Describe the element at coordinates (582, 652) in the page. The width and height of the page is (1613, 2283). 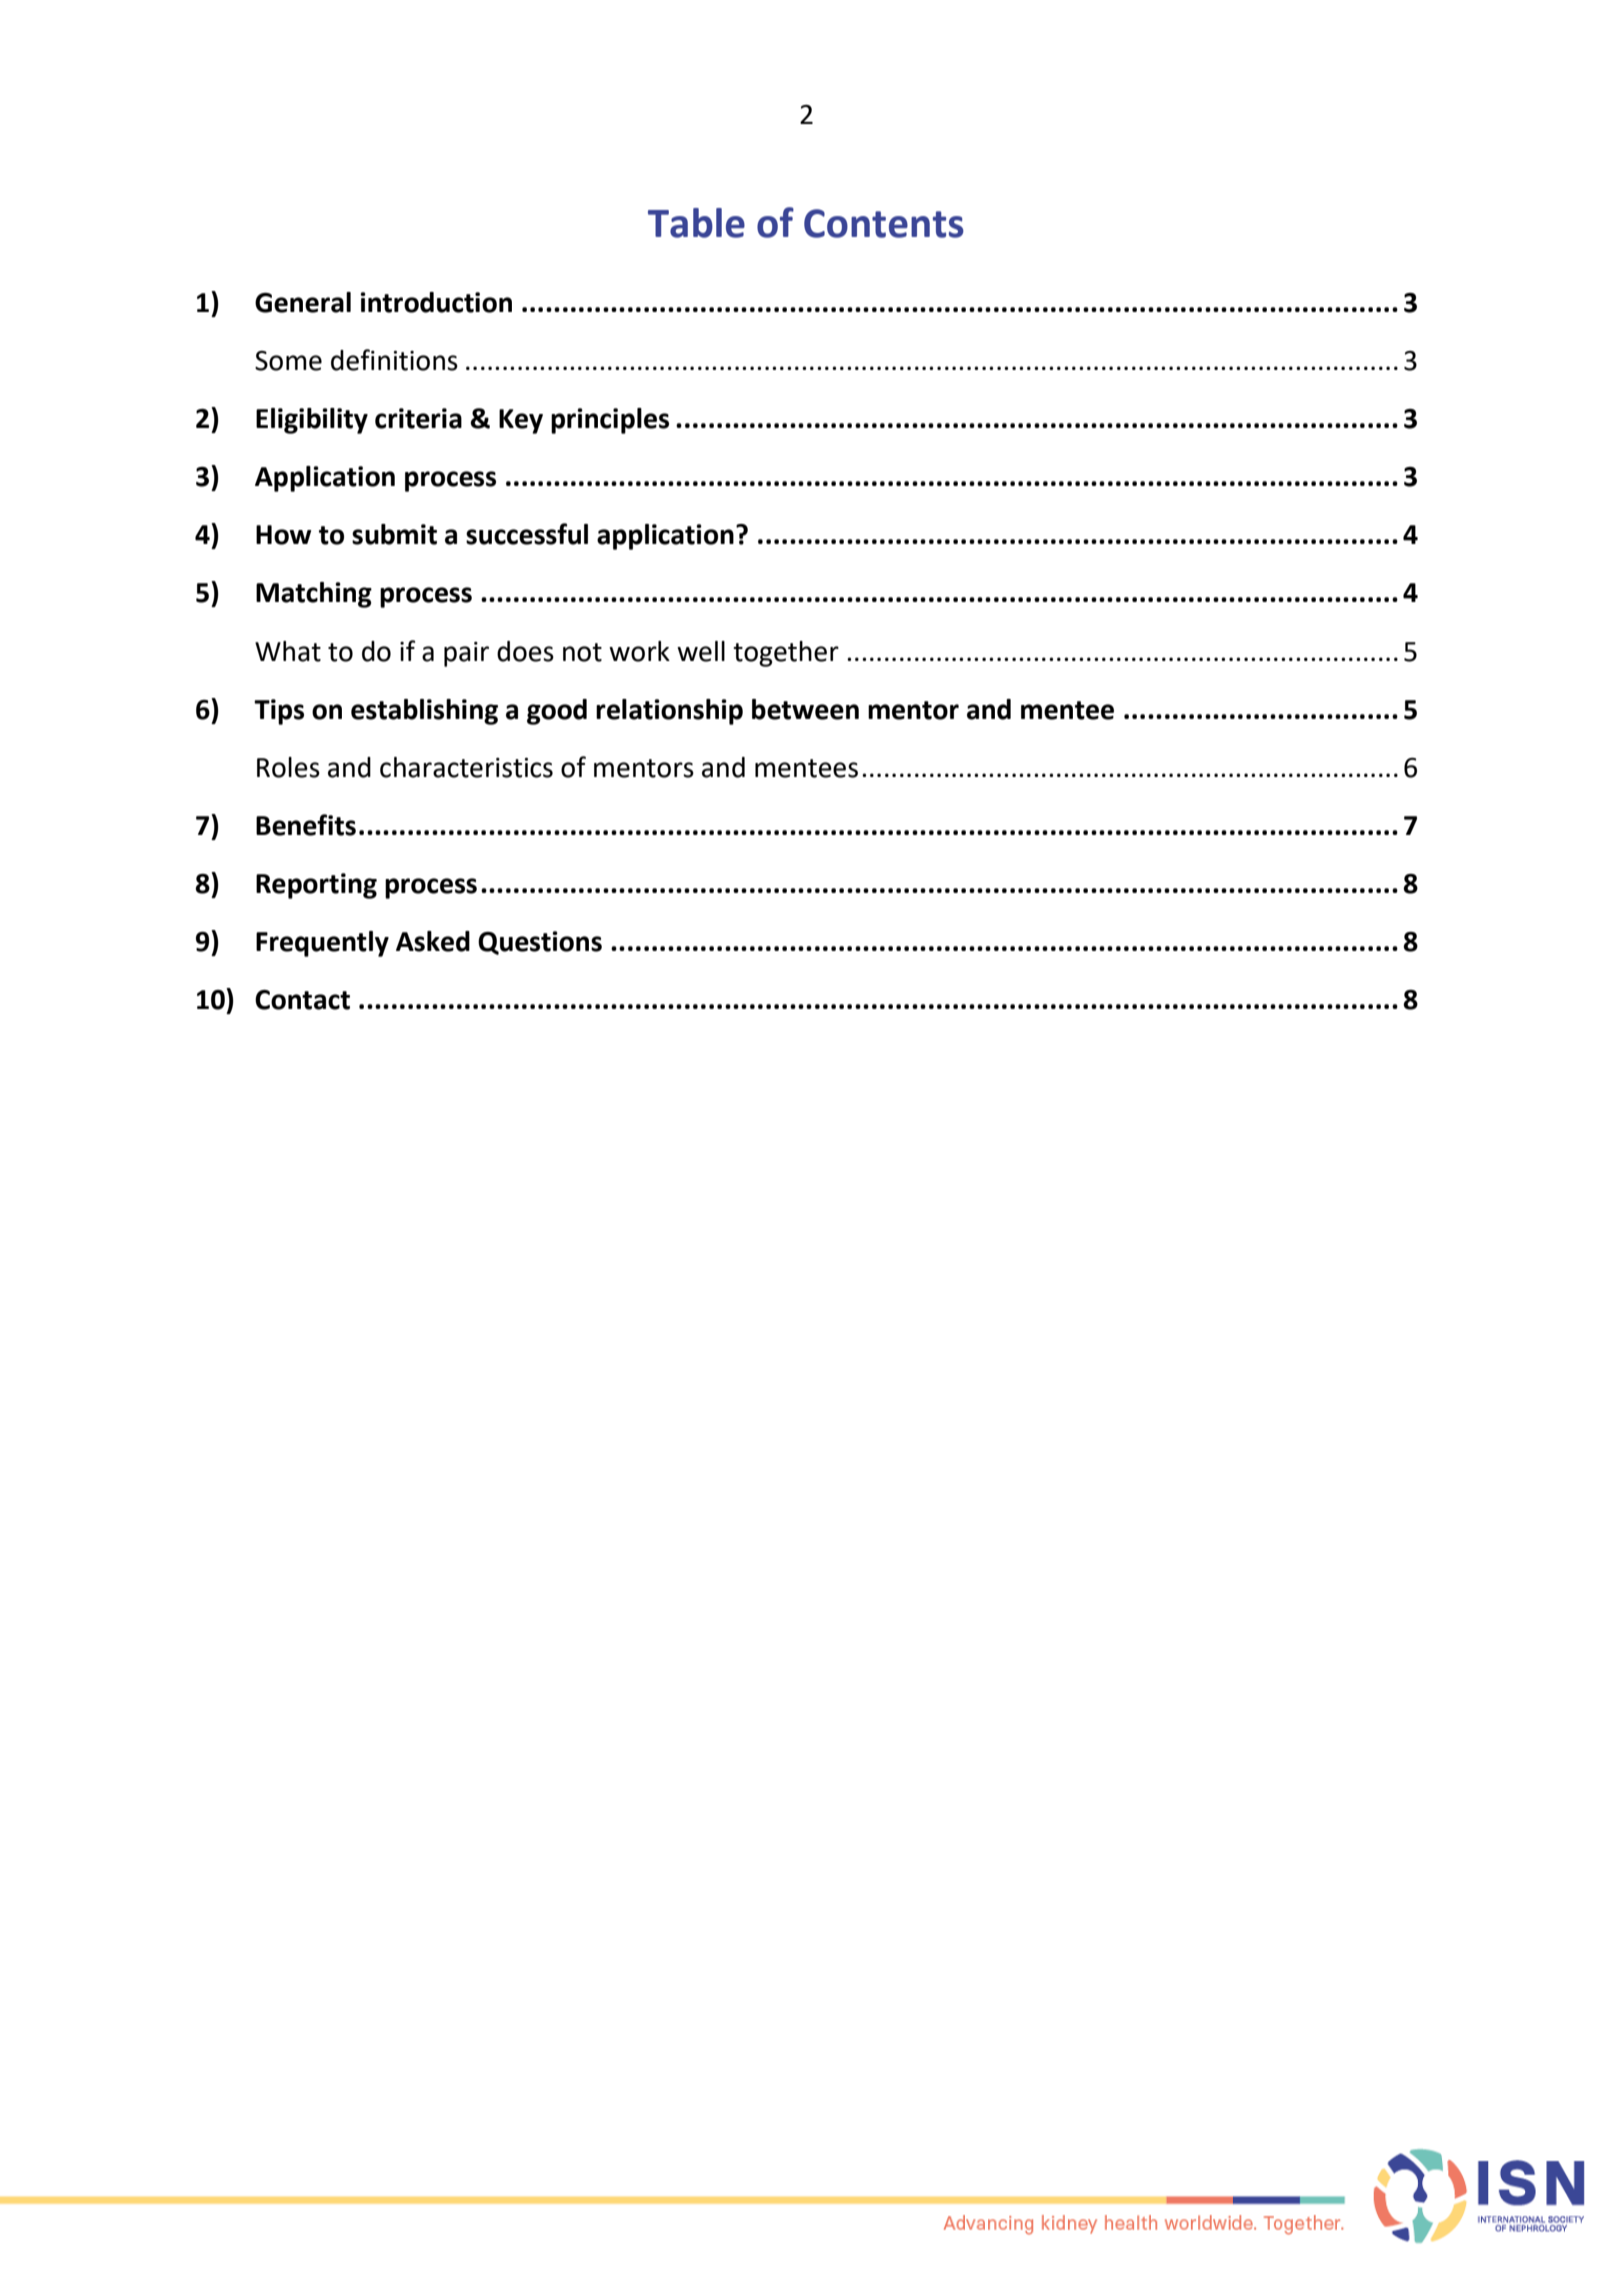
I see `not` at that location.
